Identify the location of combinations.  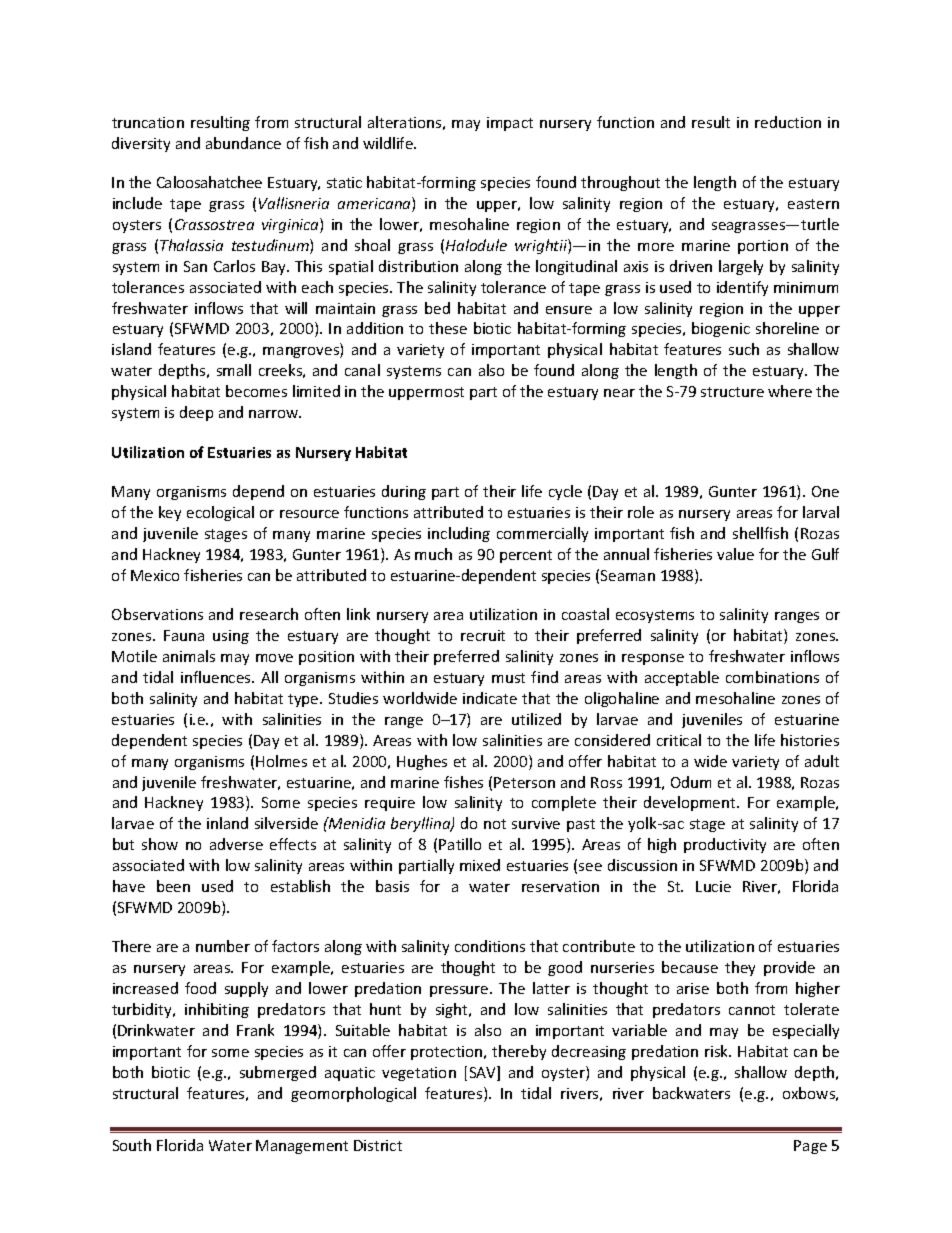
(772, 677).
